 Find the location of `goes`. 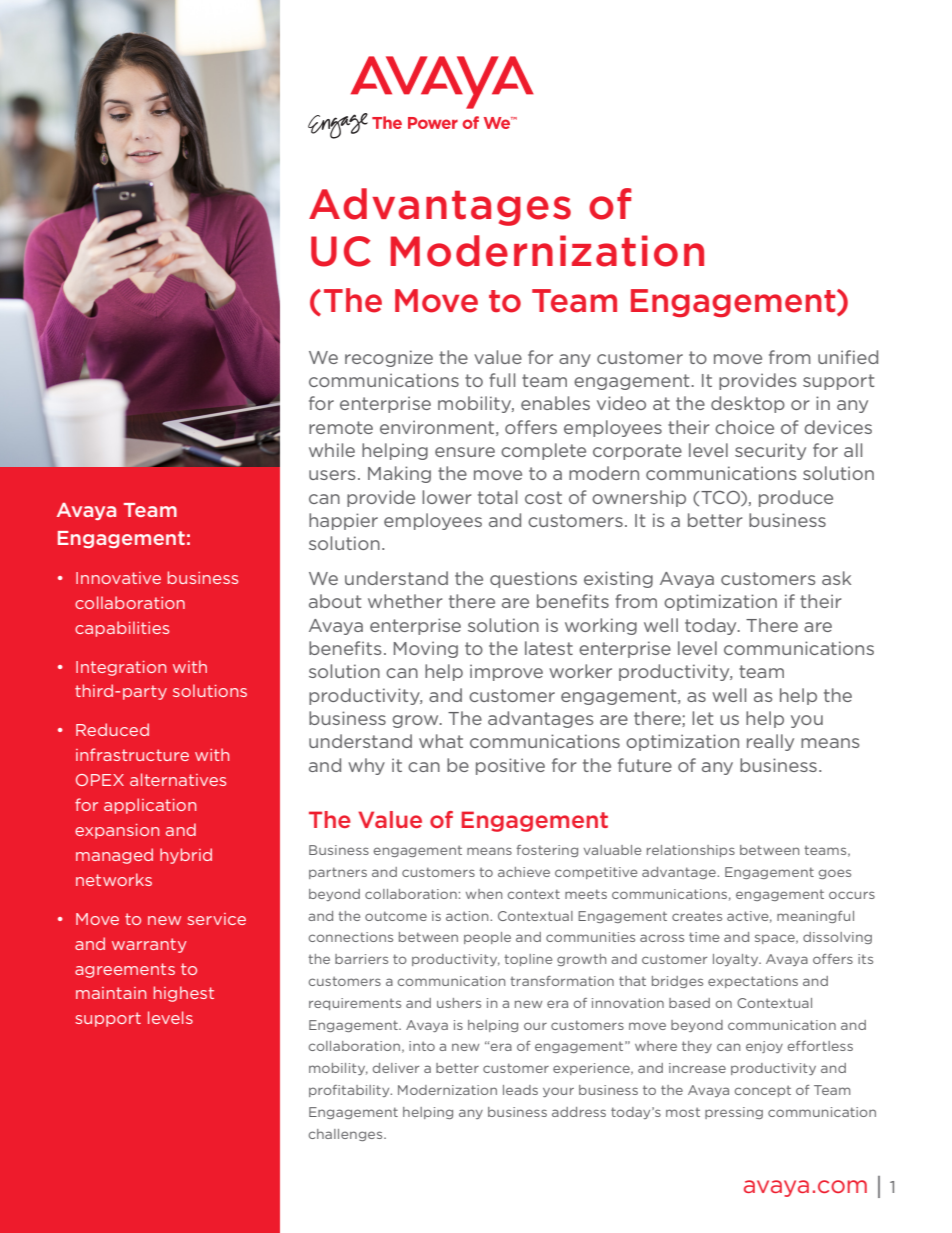

goes is located at coordinates (835, 874).
